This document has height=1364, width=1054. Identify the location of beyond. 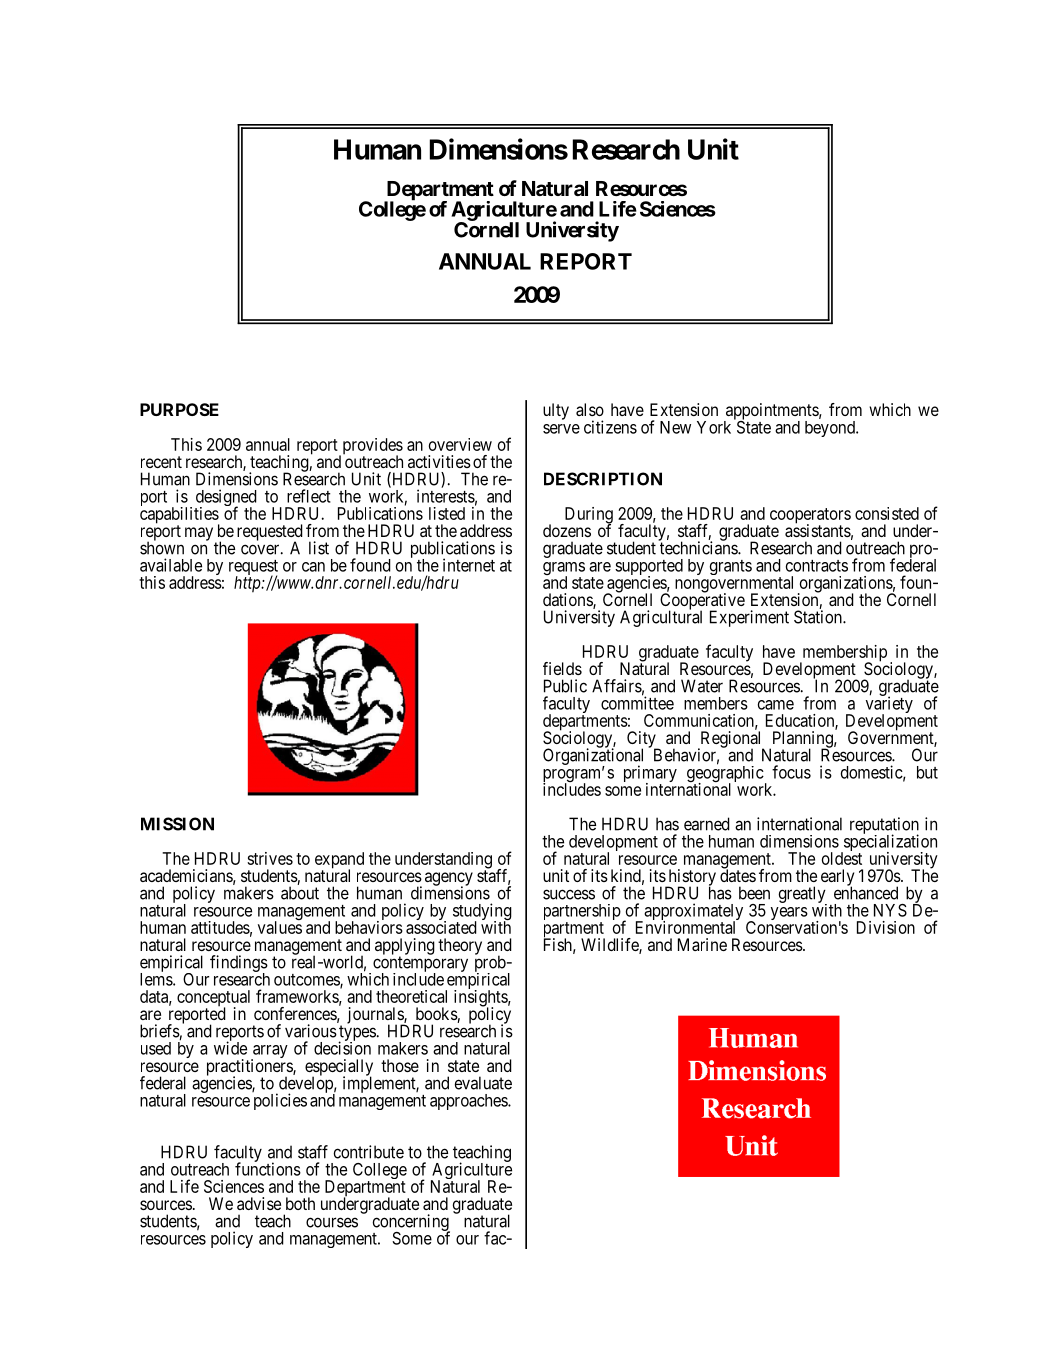
(831, 429).
